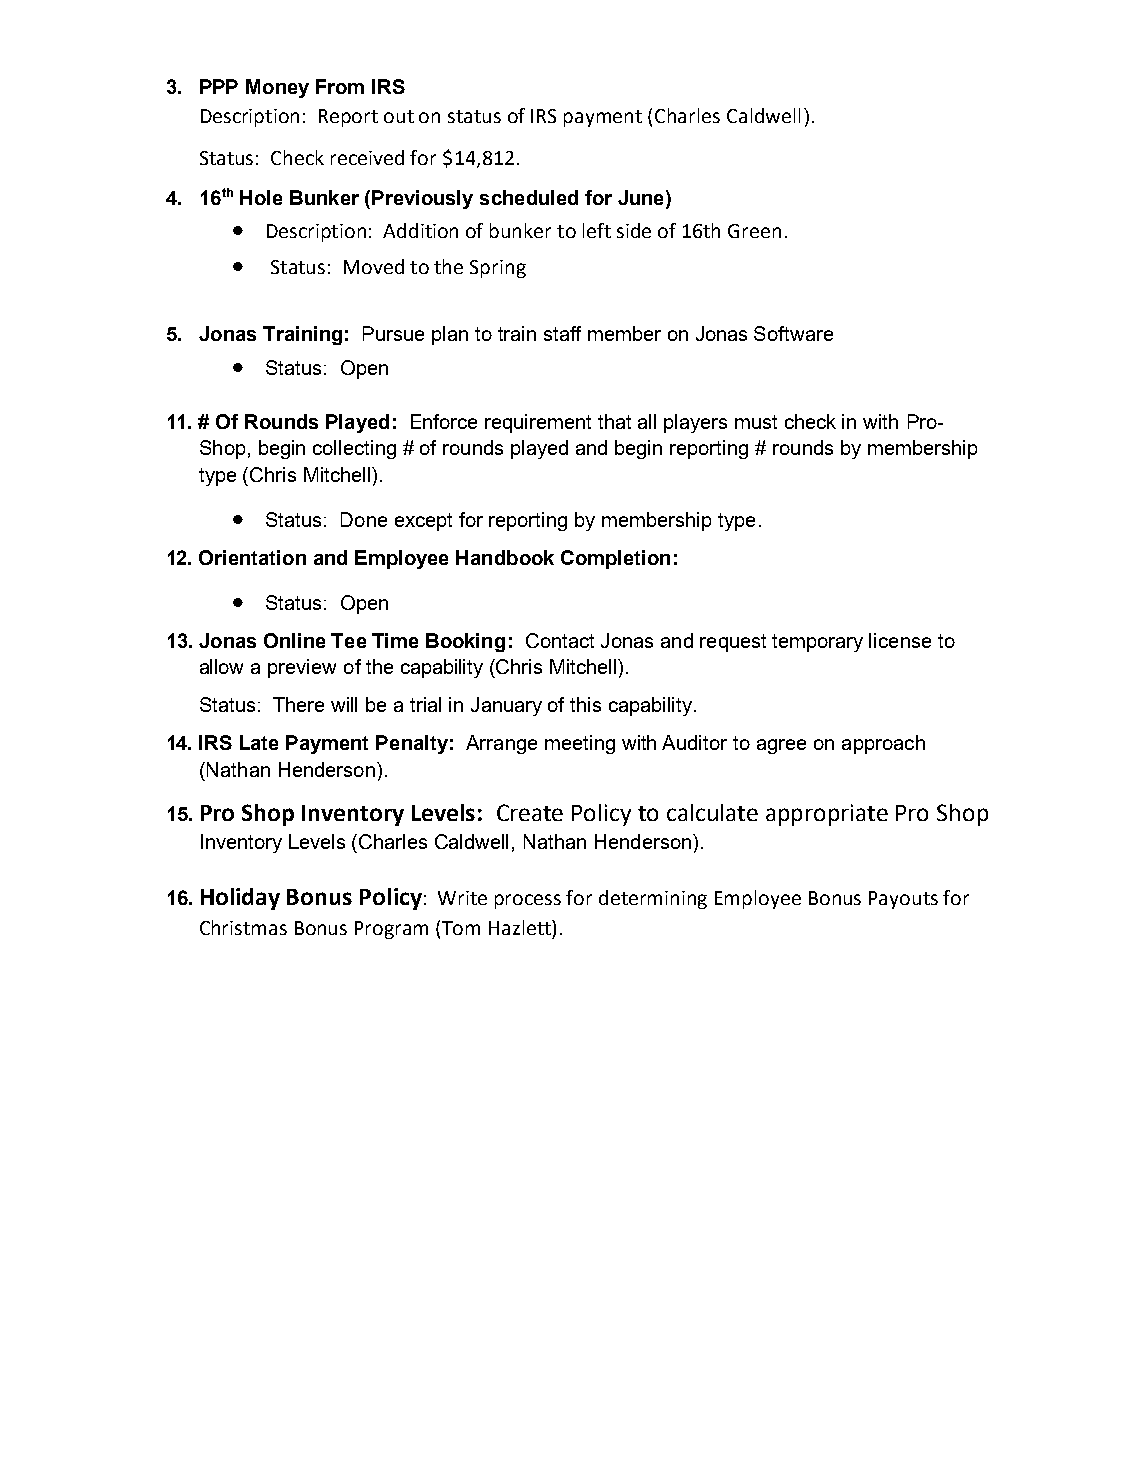 Image resolution: width=1128 pixels, height=1460 pixels. What do you see at coordinates (793, 333) in the document?
I see `Software` at bounding box center [793, 333].
